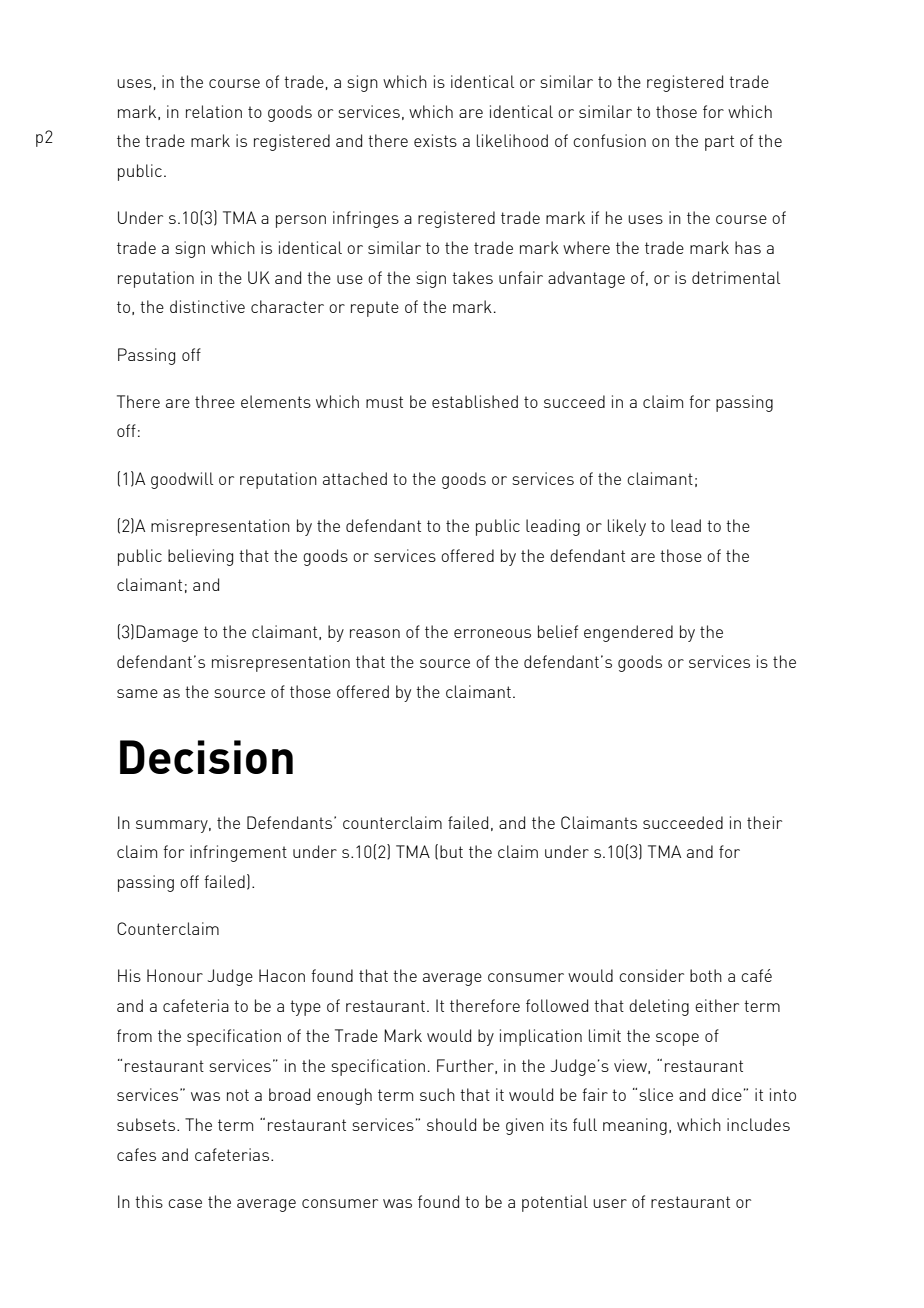 The height and width of the image is (1308, 924). What do you see at coordinates (215, 401) in the image?
I see `three` at bounding box center [215, 401].
